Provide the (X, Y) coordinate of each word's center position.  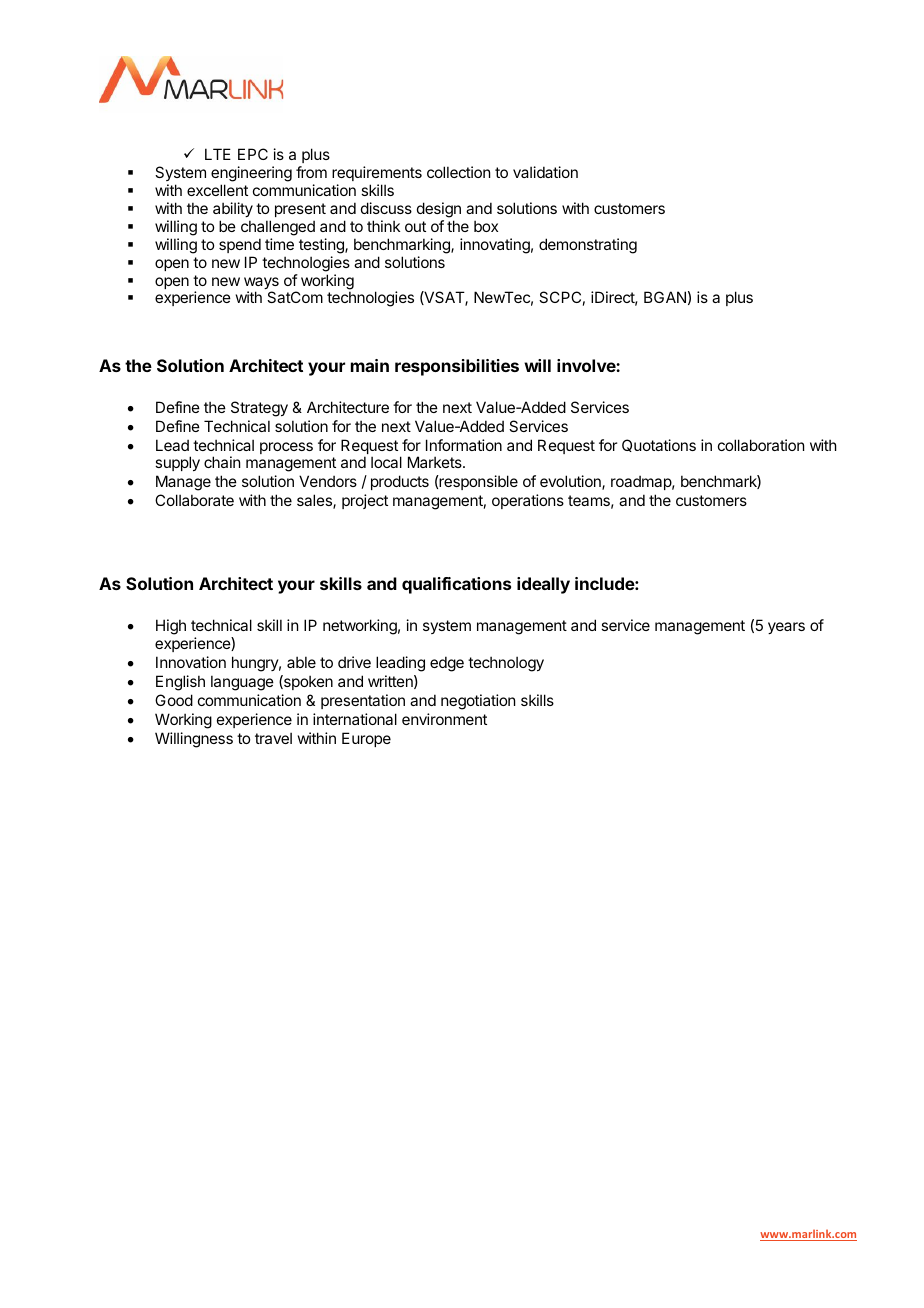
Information (464, 445)
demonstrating (588, 246)
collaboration (761, 445)
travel (273, 738)
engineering (251, 175)
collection (458, 172)
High (171, 627)
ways (261, 284)
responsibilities (457, 367)
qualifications (456, 585)
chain (222, 462)
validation (545, 172)
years (786, 628)
